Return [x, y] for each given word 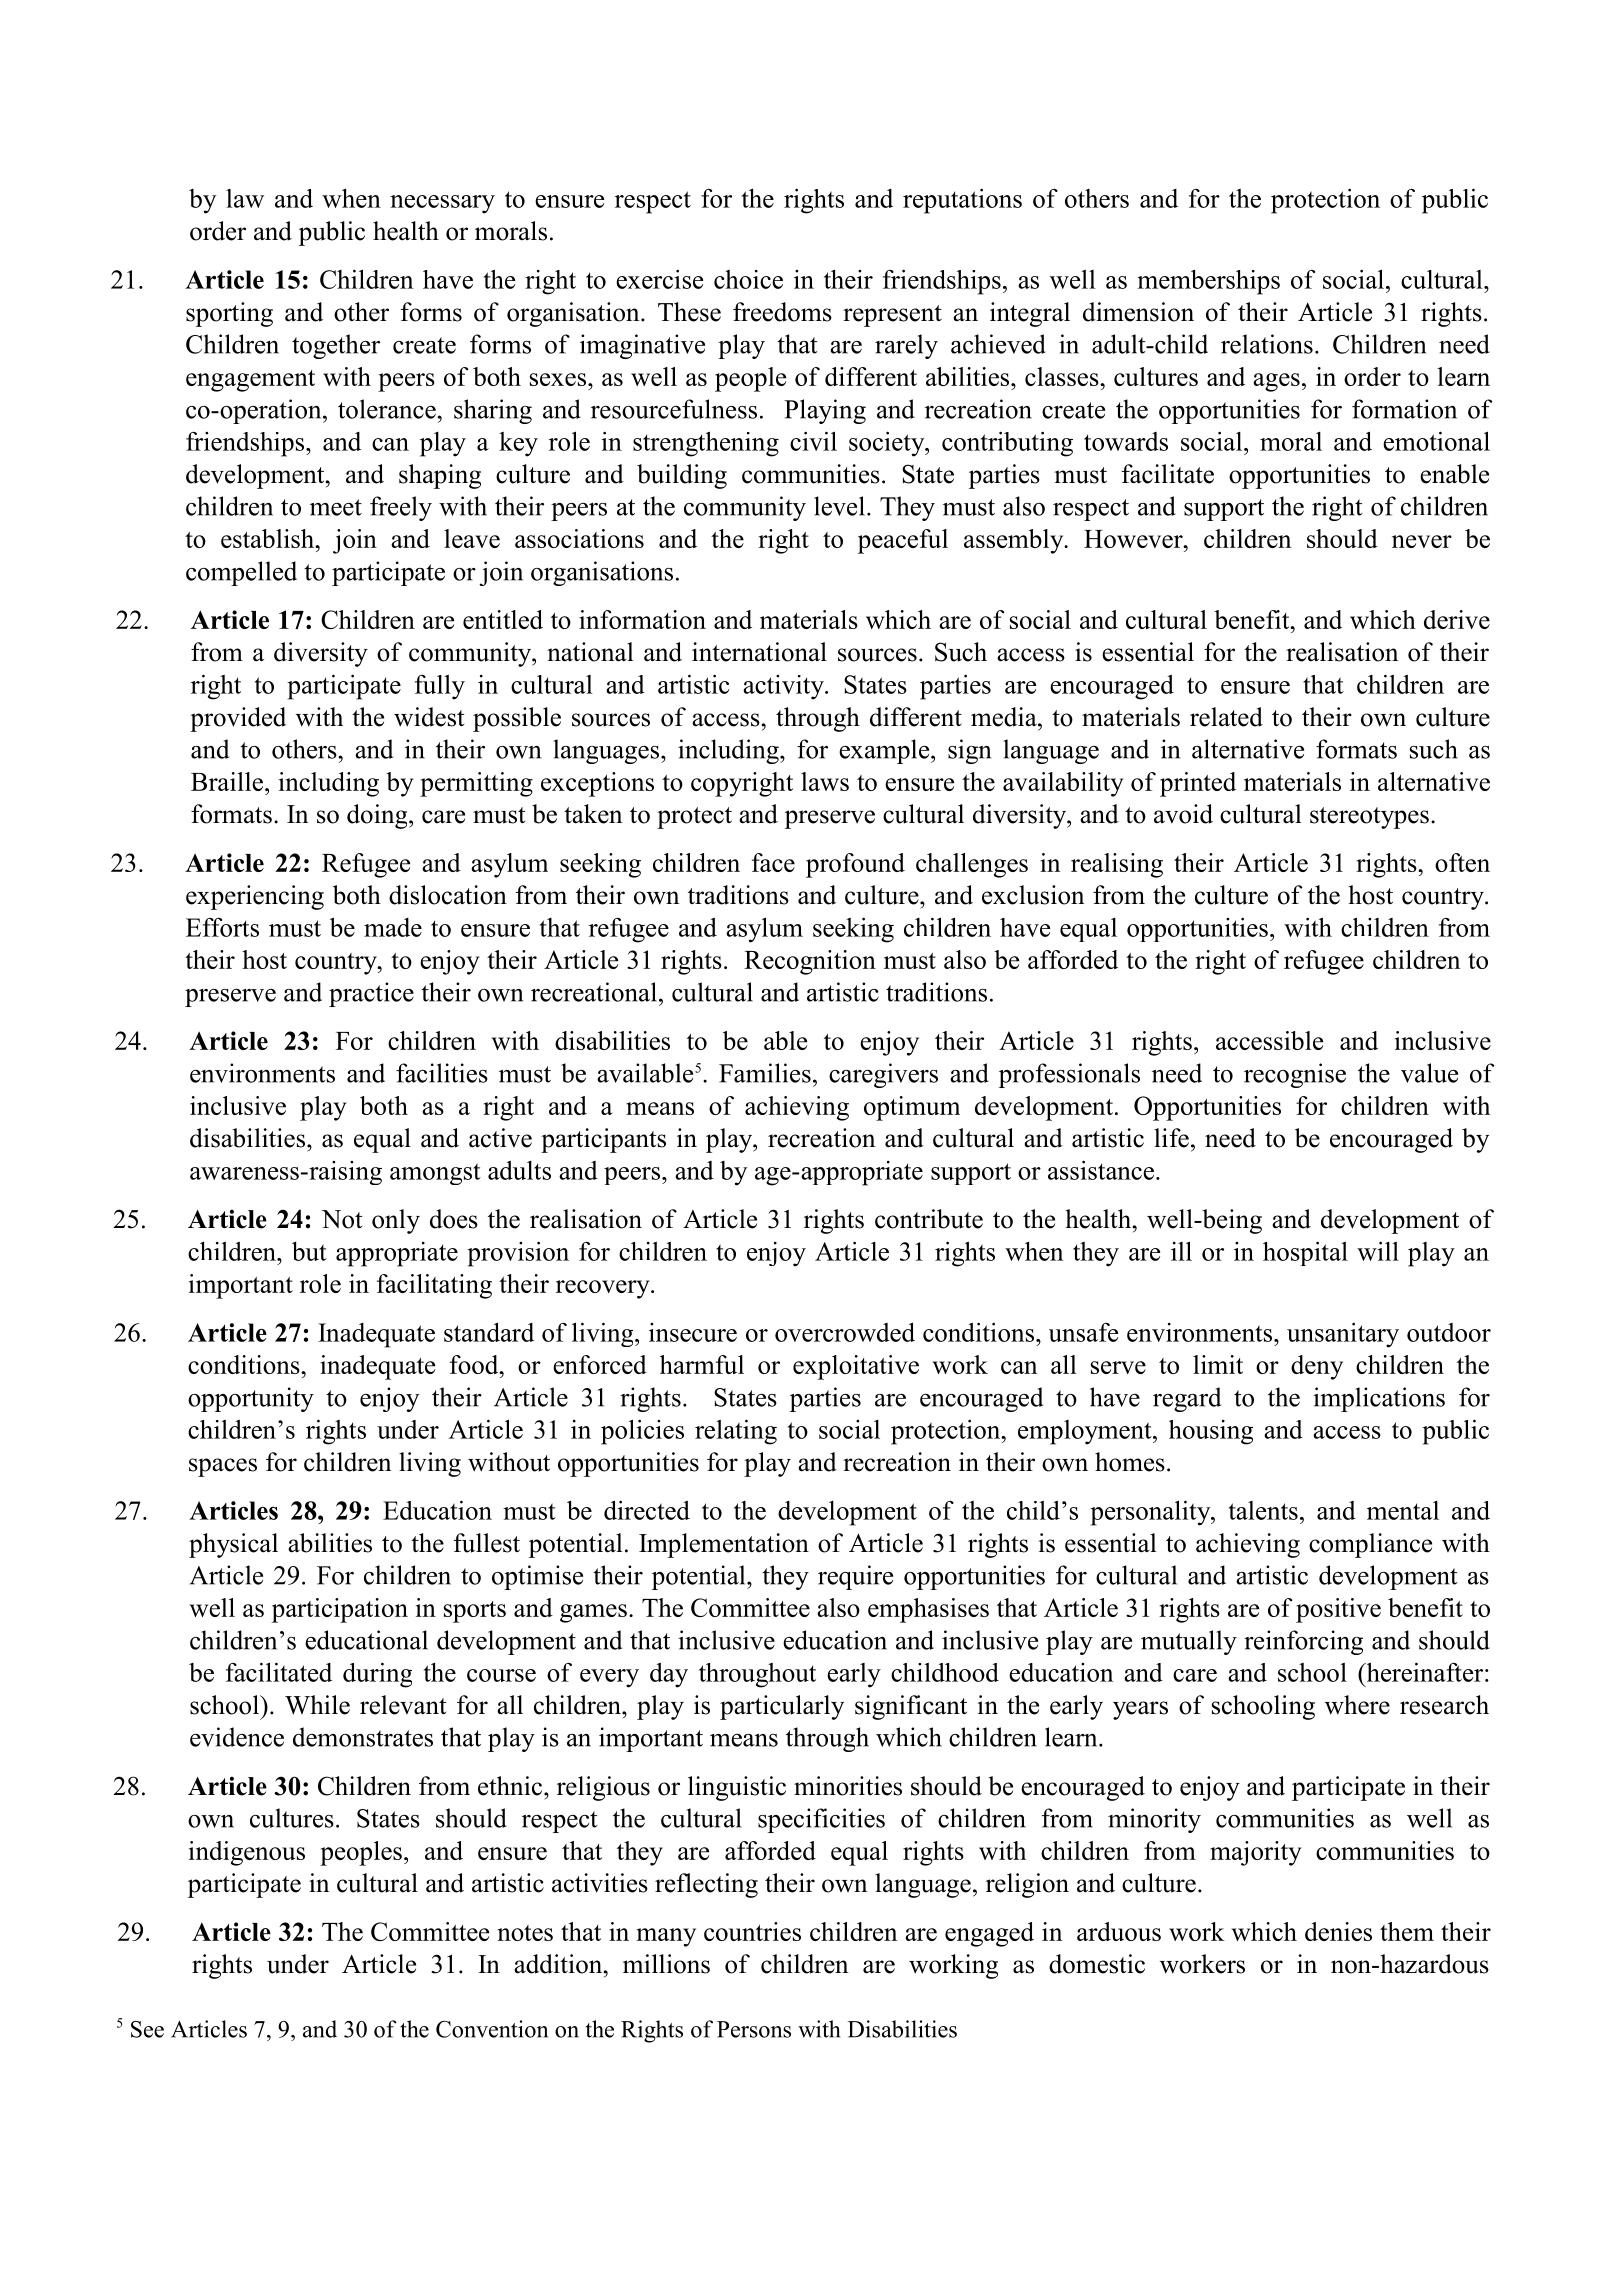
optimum [912, 1108]
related [1226, 717]
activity [784, 687]
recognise [1295, 1075]
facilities [442, 1073]
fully [440, 687]
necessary [442, 204]
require [855, 1577]
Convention [492, 2029]
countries [752, 1931]
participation [340, 1610]
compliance [1370, 1545]
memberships [1208, 282]
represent [892, 316]
